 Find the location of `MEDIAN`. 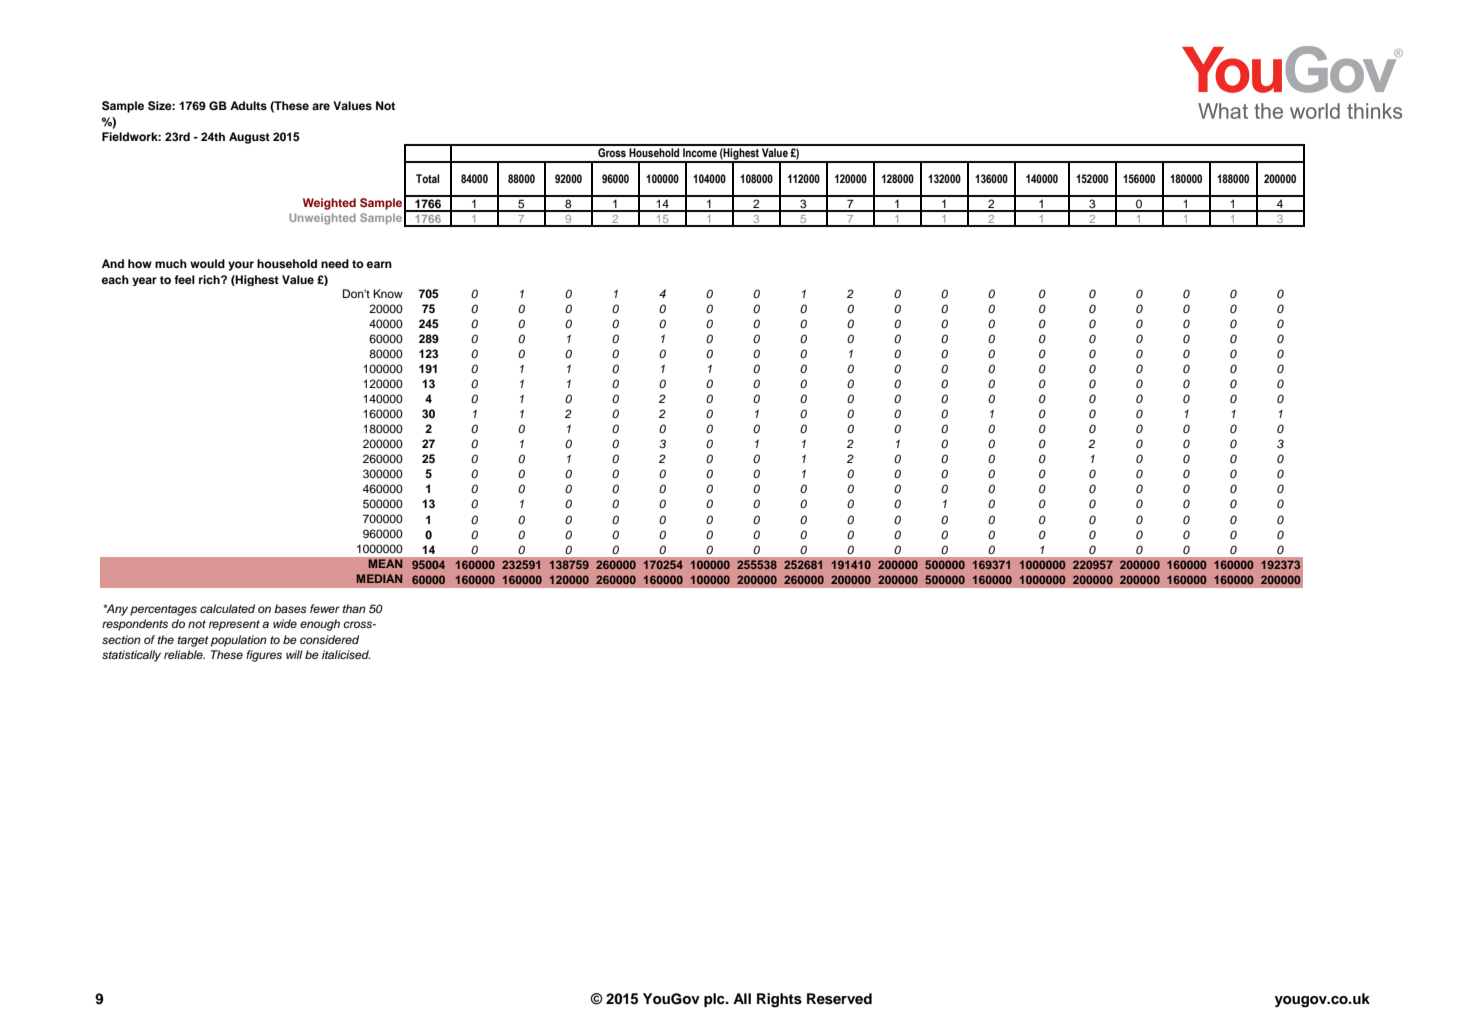

MEDIAN is located at coordinates (379, 578).
